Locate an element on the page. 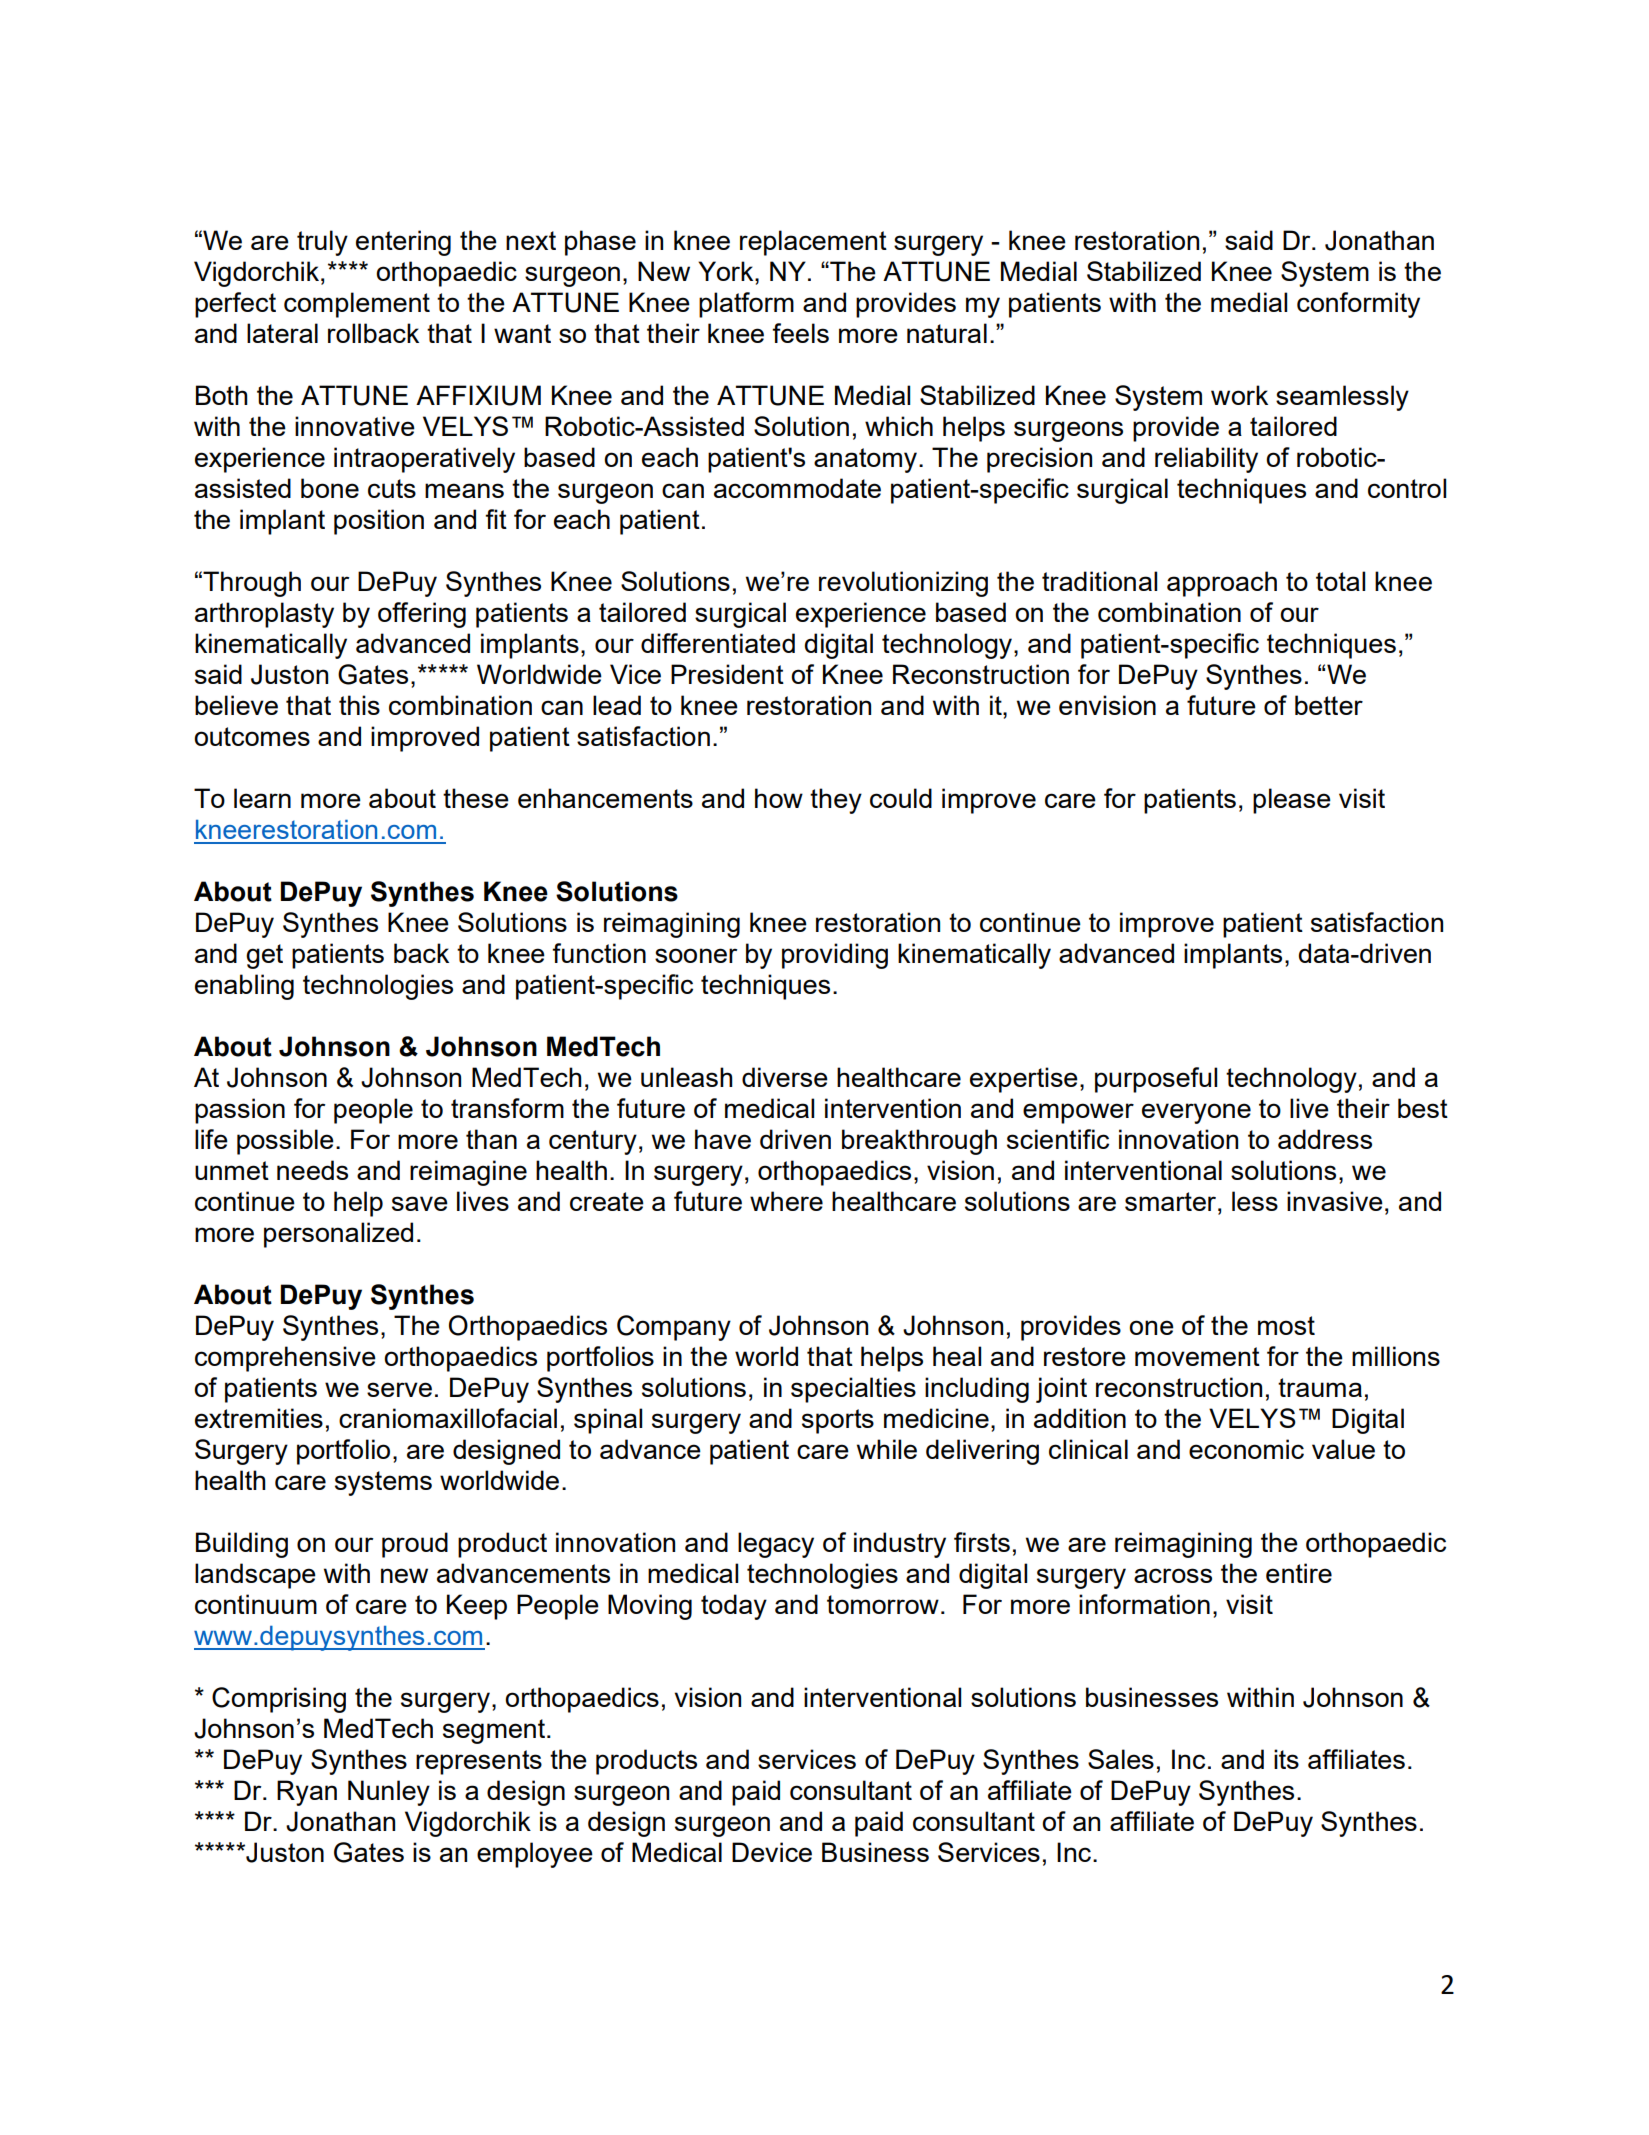 The image size is (1649, 2135). President is located at coordinates (727, 674).
